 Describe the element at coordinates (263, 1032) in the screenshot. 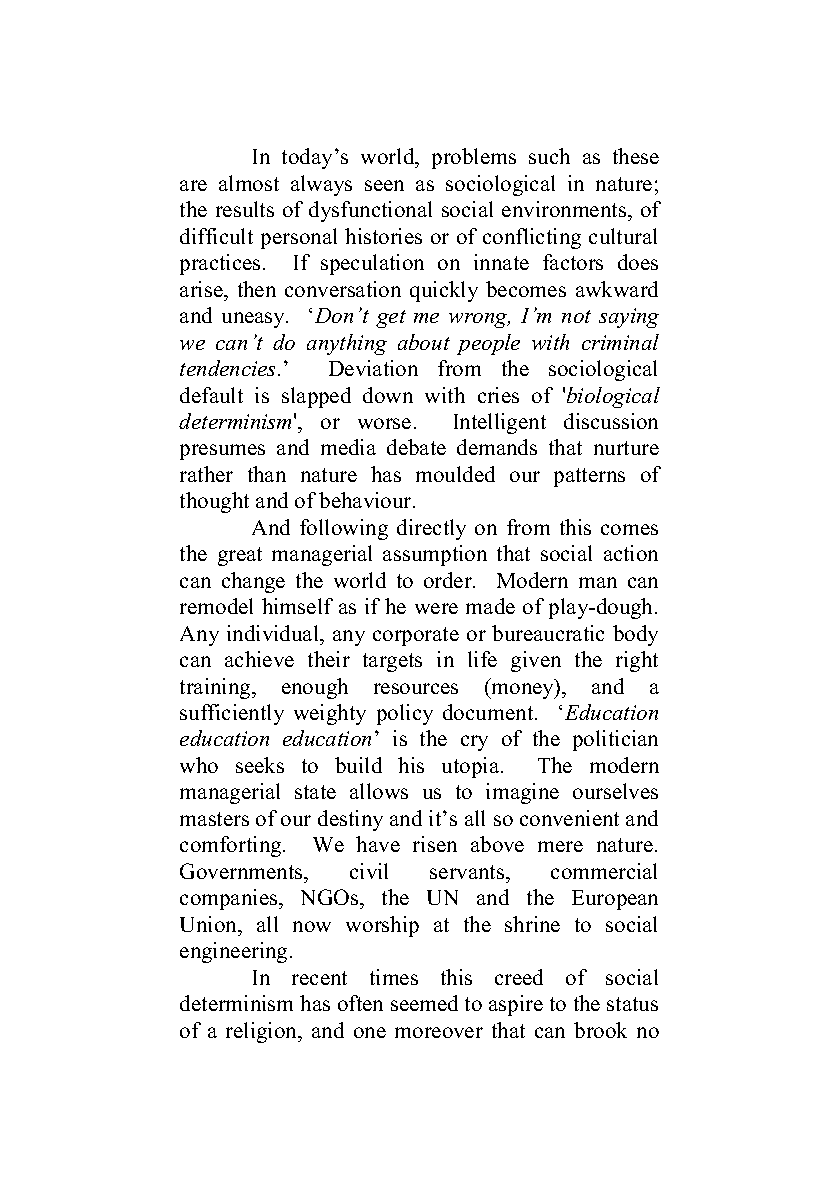

I see `religion` at that location.
